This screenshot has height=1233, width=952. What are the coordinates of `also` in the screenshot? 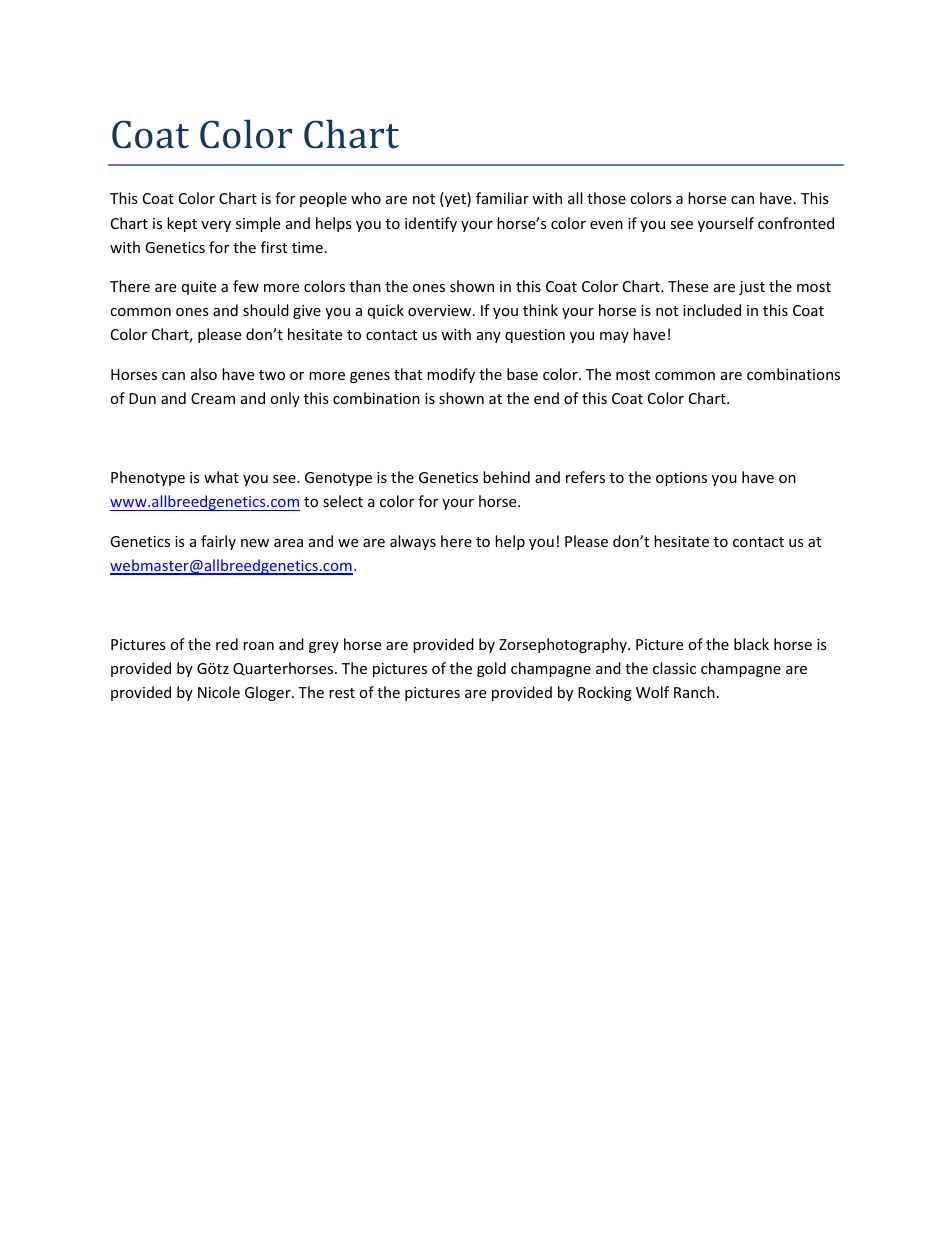 It's located at (204, 374).
